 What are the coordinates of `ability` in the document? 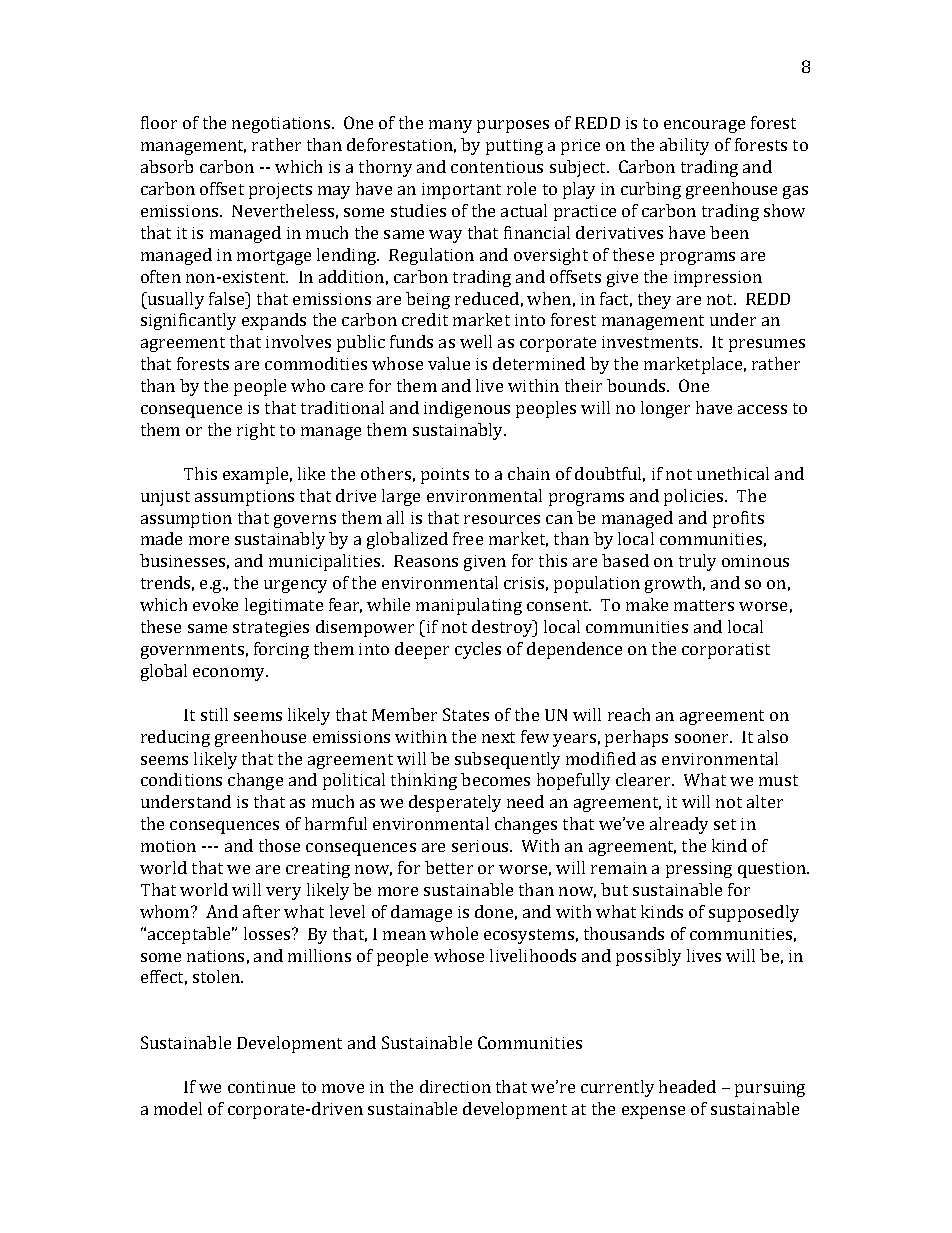 It's located at (684, 146).
